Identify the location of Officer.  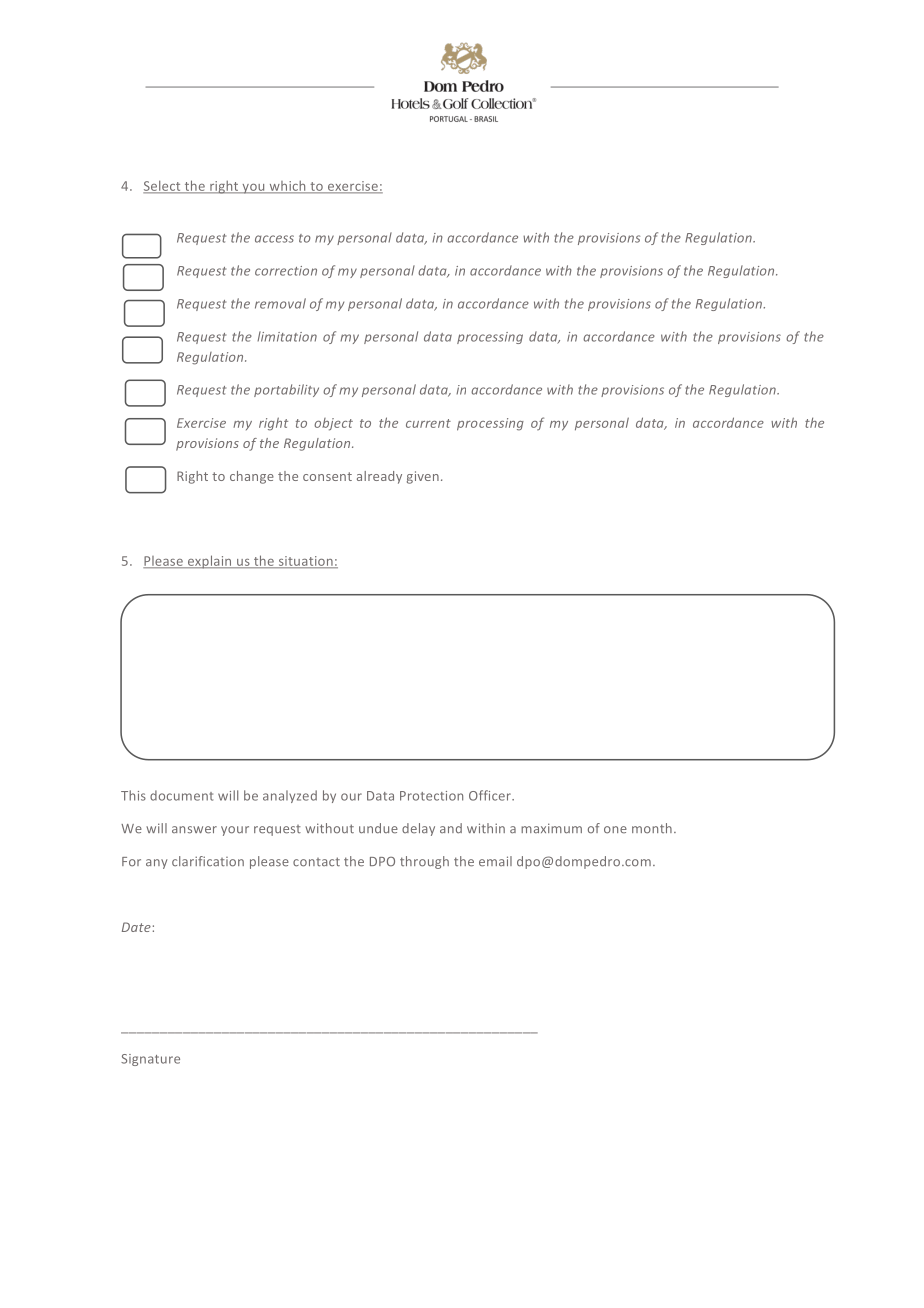
(491, 795).
